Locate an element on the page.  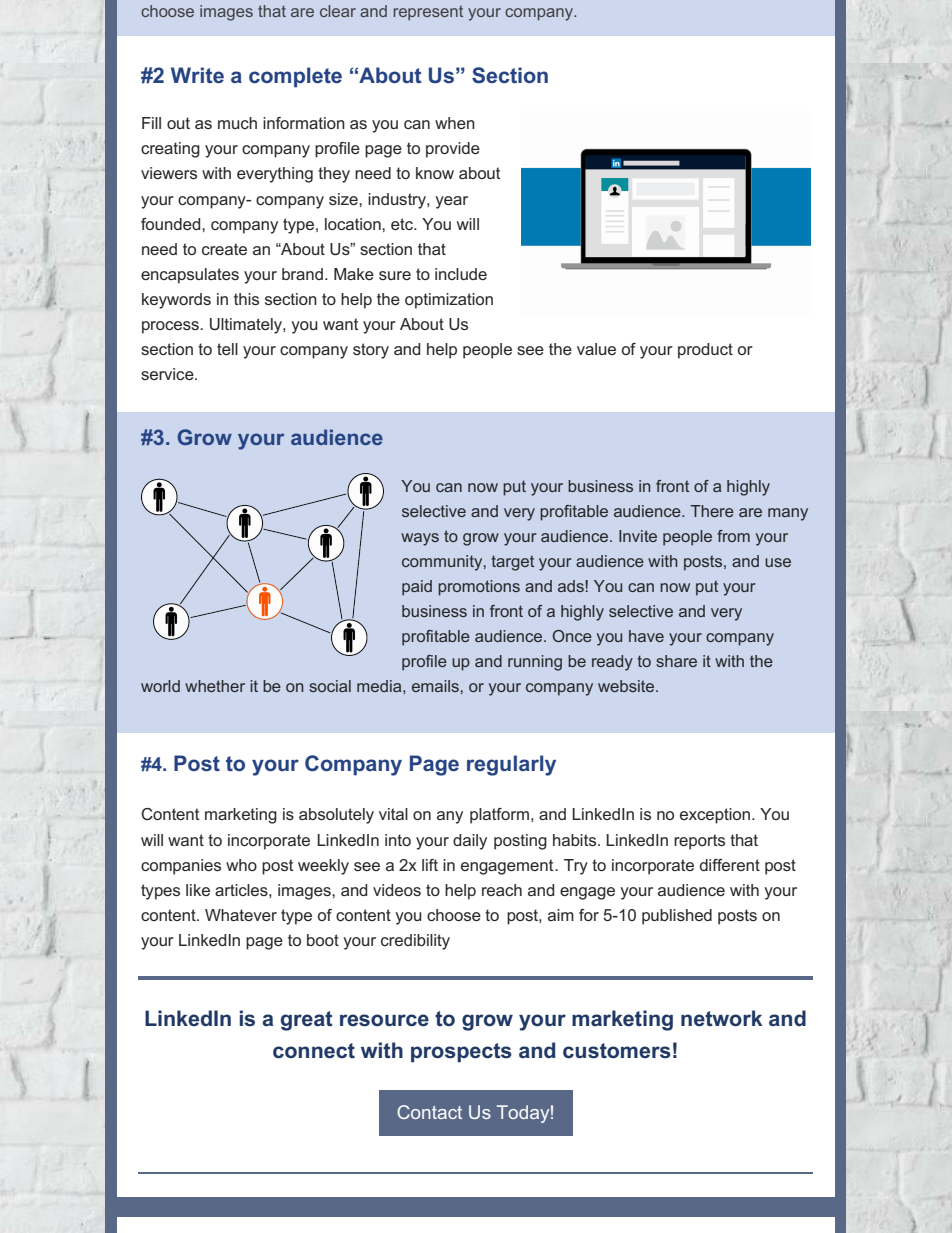
tell is located at coordinates (227, 349).
